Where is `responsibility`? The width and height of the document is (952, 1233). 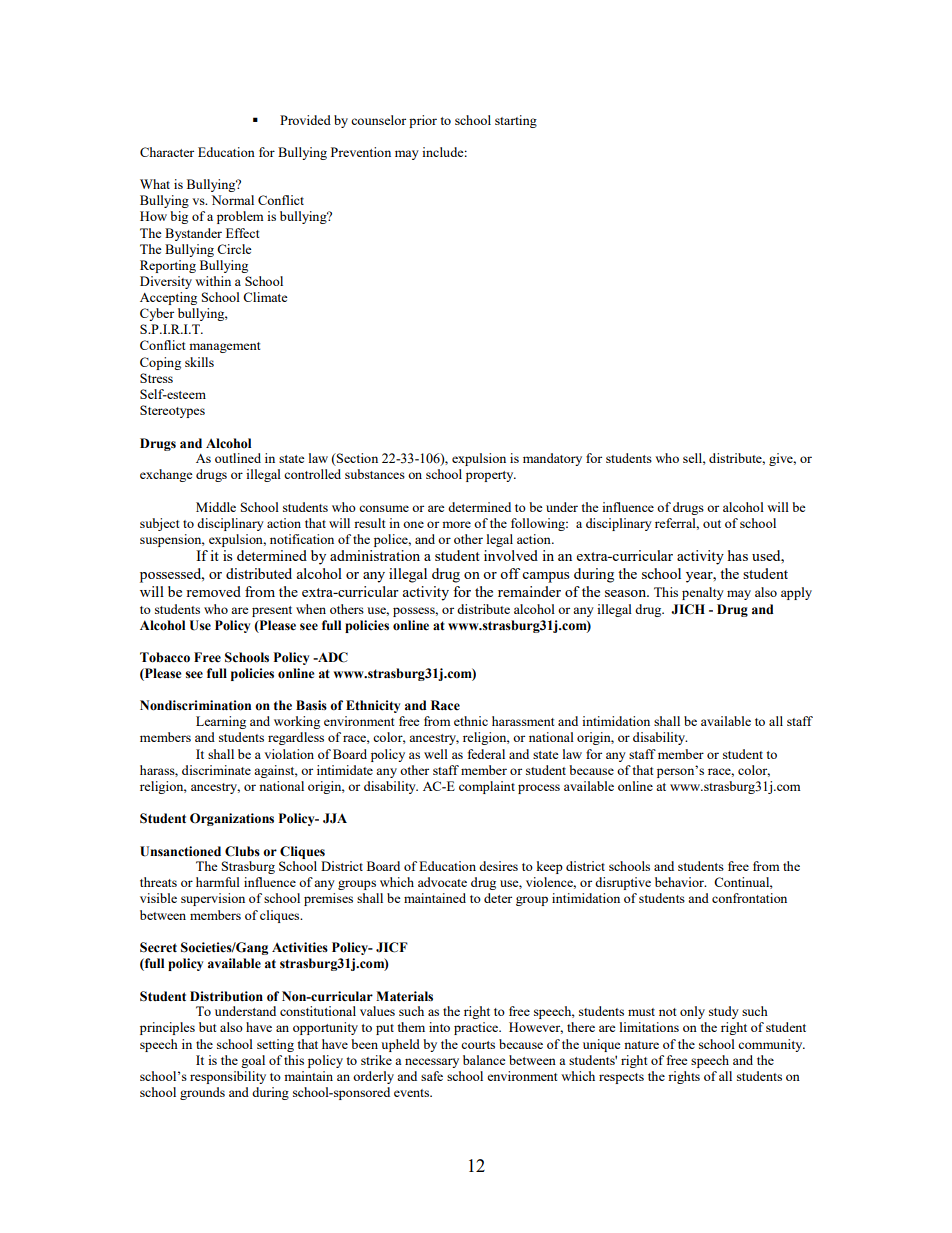 responsibility is located at coordinates (228, 1077).
